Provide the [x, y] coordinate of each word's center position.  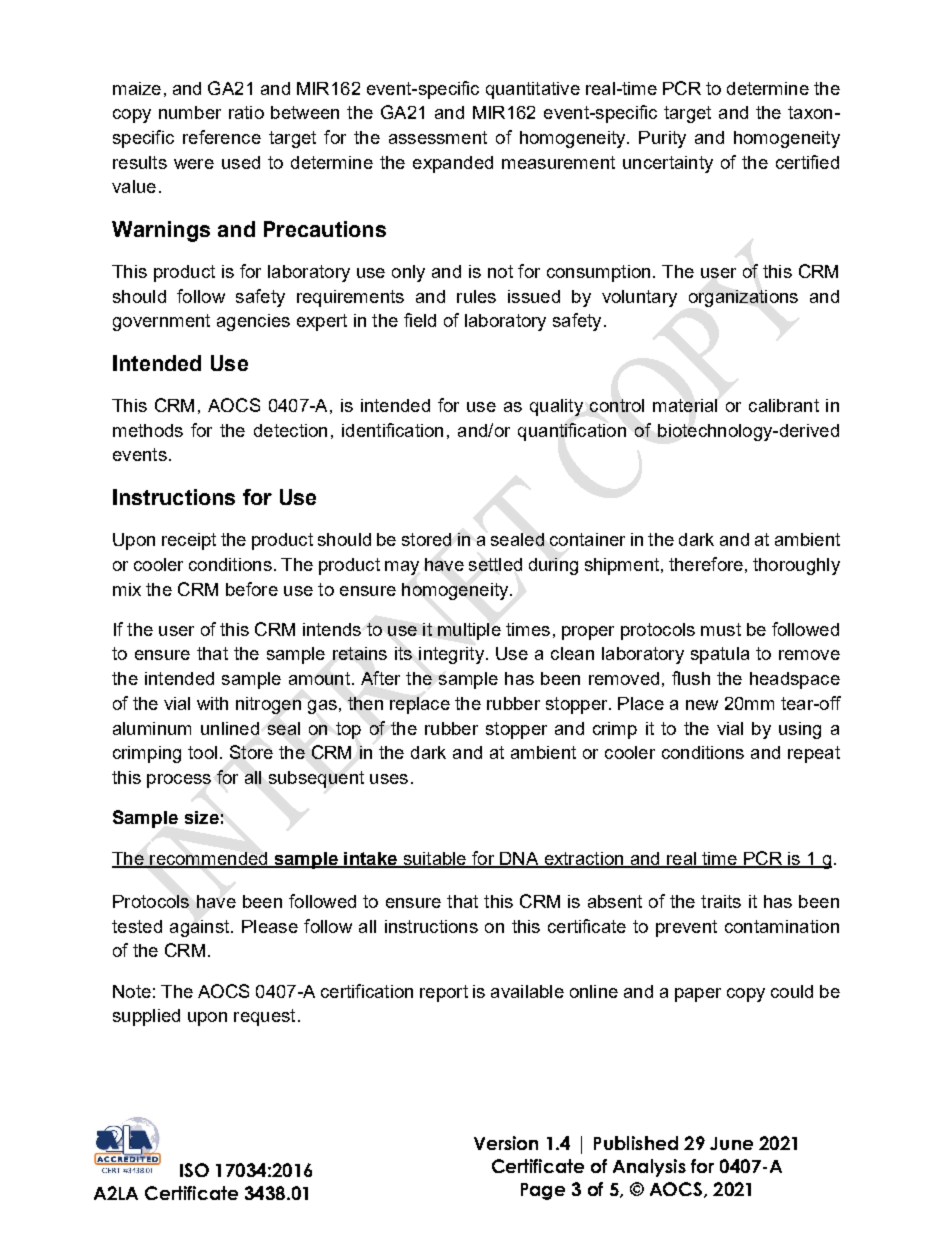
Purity [662, 139]
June [731, 1143]
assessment [438, 137]
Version [506, 1143]
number [190, 112]
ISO [194, 1170]
